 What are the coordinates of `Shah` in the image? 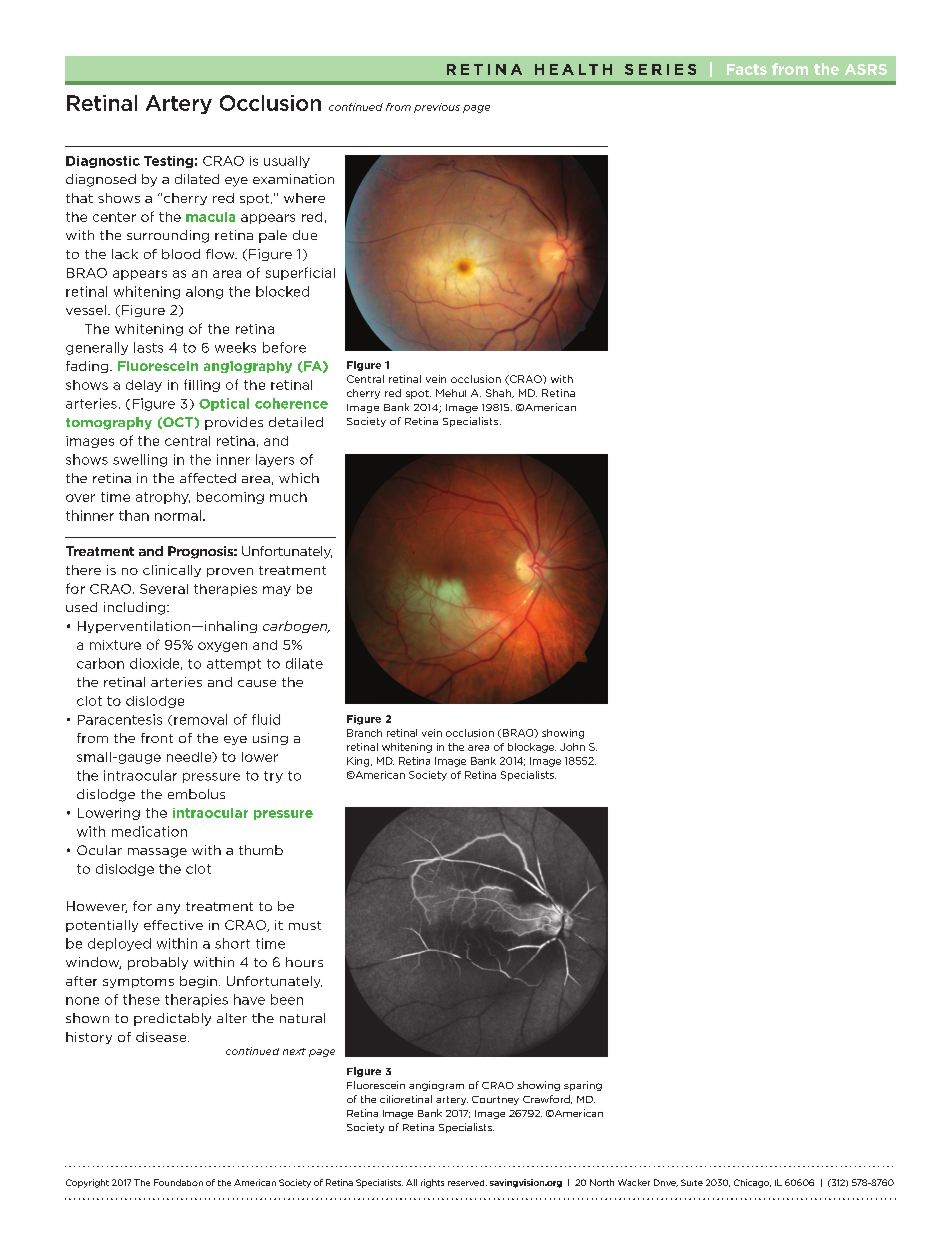 It's located at (499, 393).
